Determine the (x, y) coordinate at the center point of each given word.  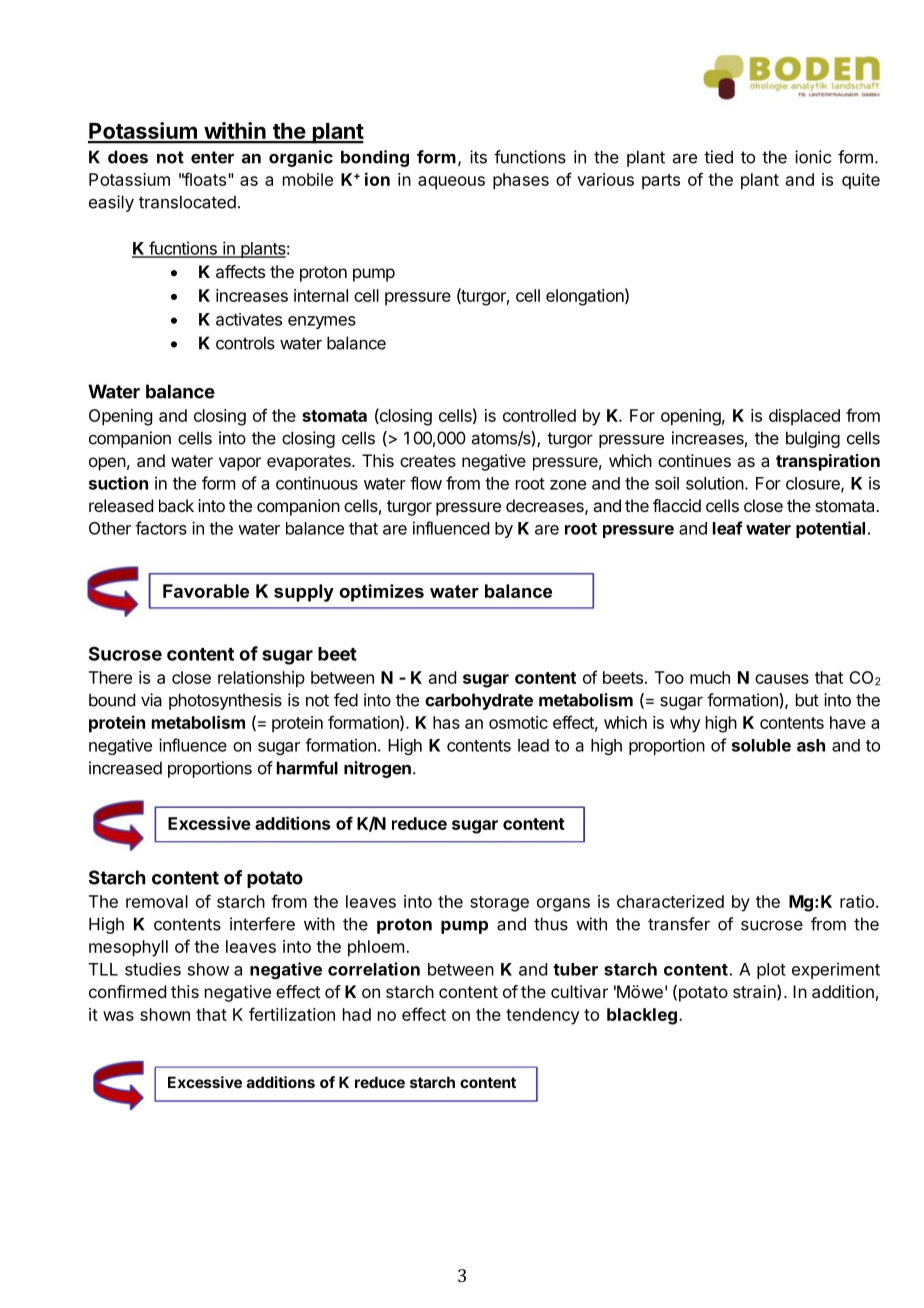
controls (245, 343)
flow (426, 483)
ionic (813, 157)
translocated (187, 202)
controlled (539, 415)
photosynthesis (225, 701)
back (176, 505)
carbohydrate (479, 701)
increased (125, 768)
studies (153, 969)
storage (499, 904)
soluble (761, 745)
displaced (804, 417)
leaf (728, 528)
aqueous (451, 183)
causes (782, 679)
